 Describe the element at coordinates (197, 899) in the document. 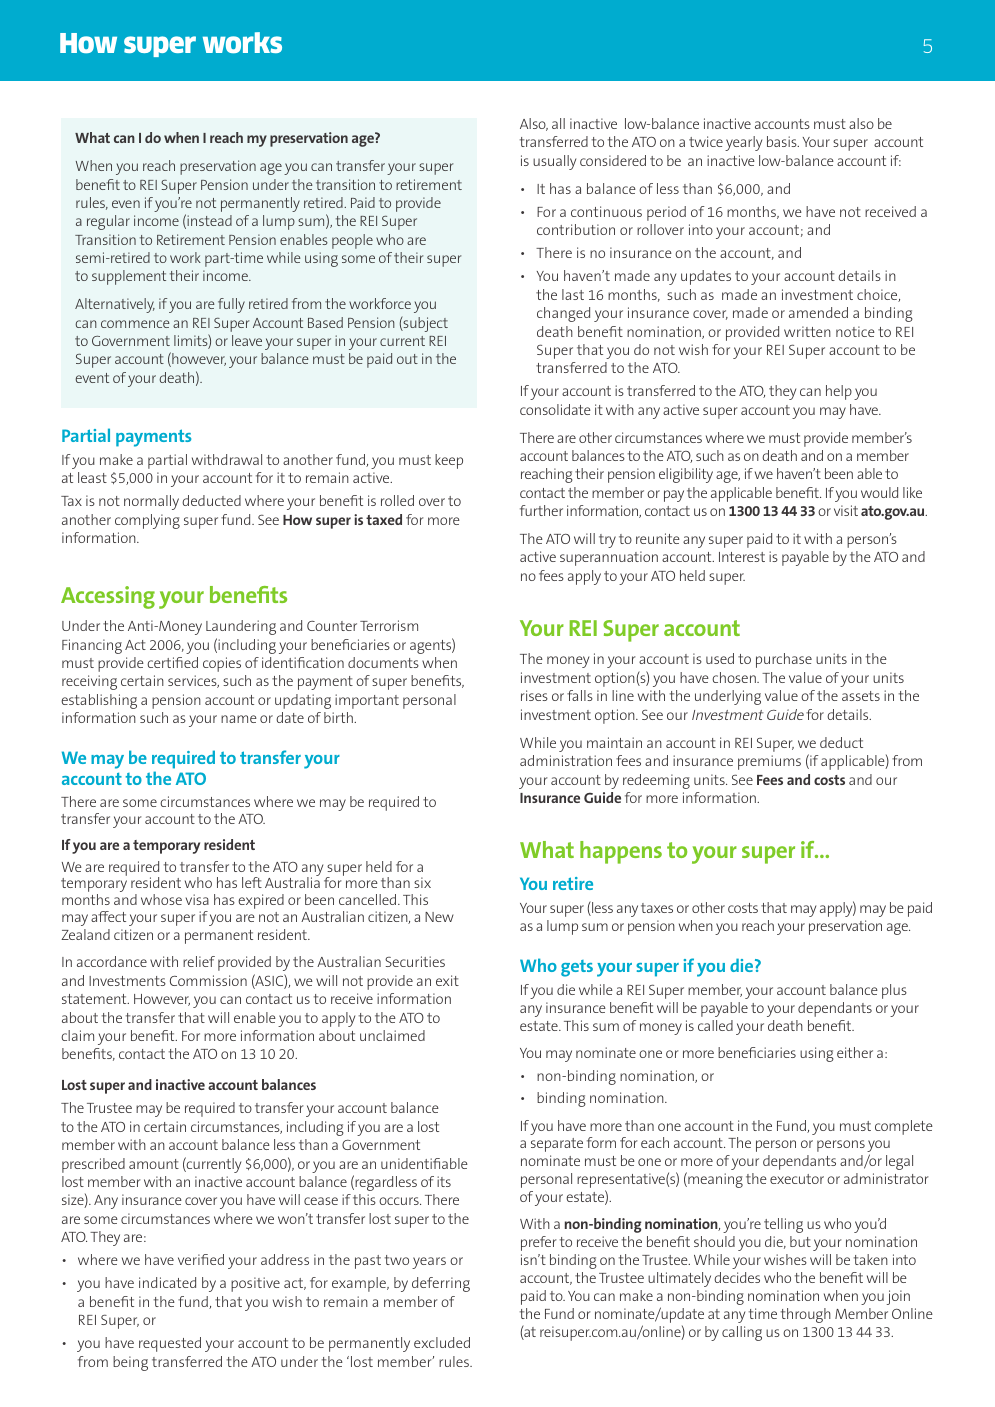

I see `visa` at that location.
